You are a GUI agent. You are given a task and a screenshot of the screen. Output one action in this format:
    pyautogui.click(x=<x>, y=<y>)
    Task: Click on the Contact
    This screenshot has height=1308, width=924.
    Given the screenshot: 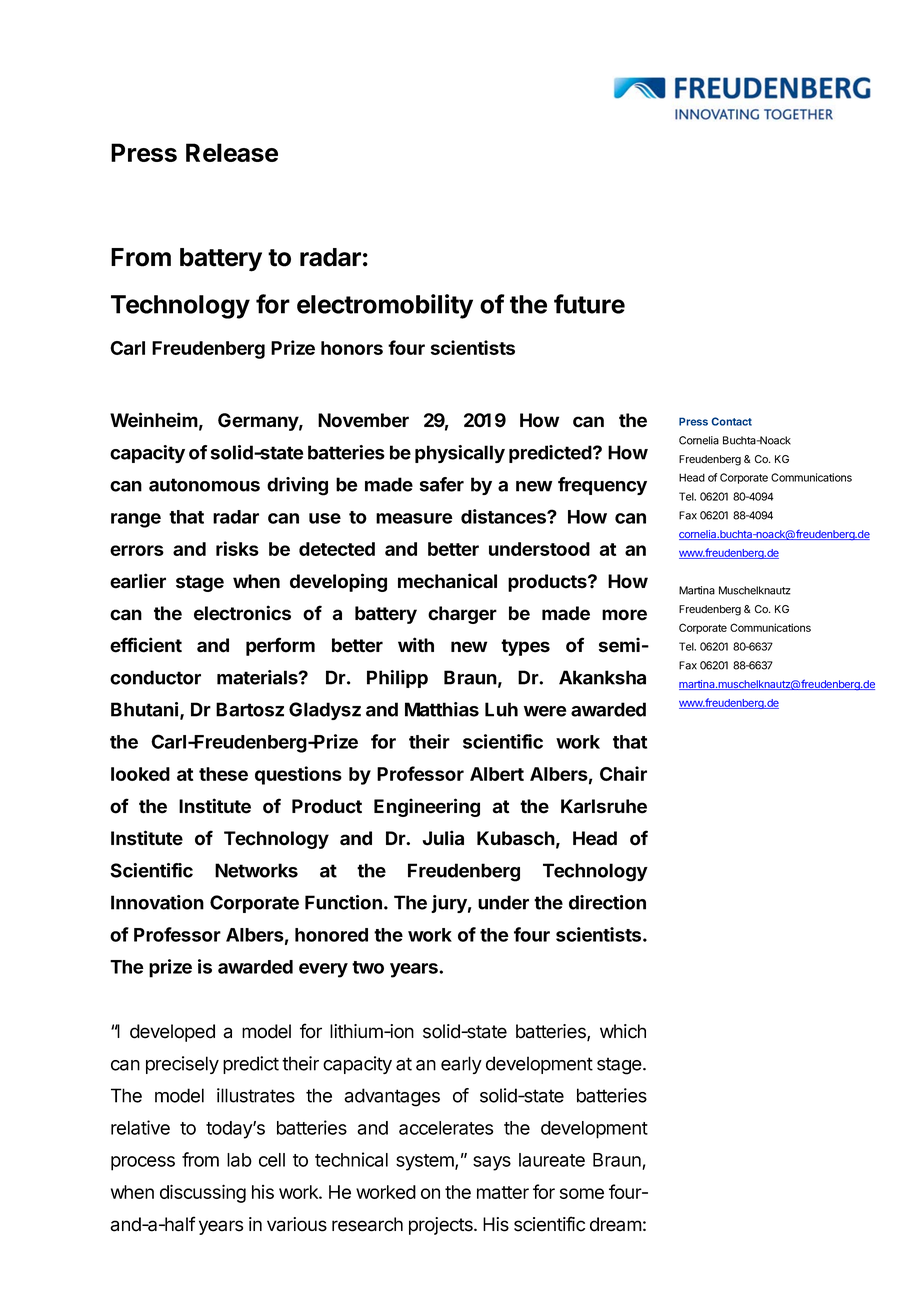 What is the action you would take?
    pyautogui.click(x=732, y=421)
